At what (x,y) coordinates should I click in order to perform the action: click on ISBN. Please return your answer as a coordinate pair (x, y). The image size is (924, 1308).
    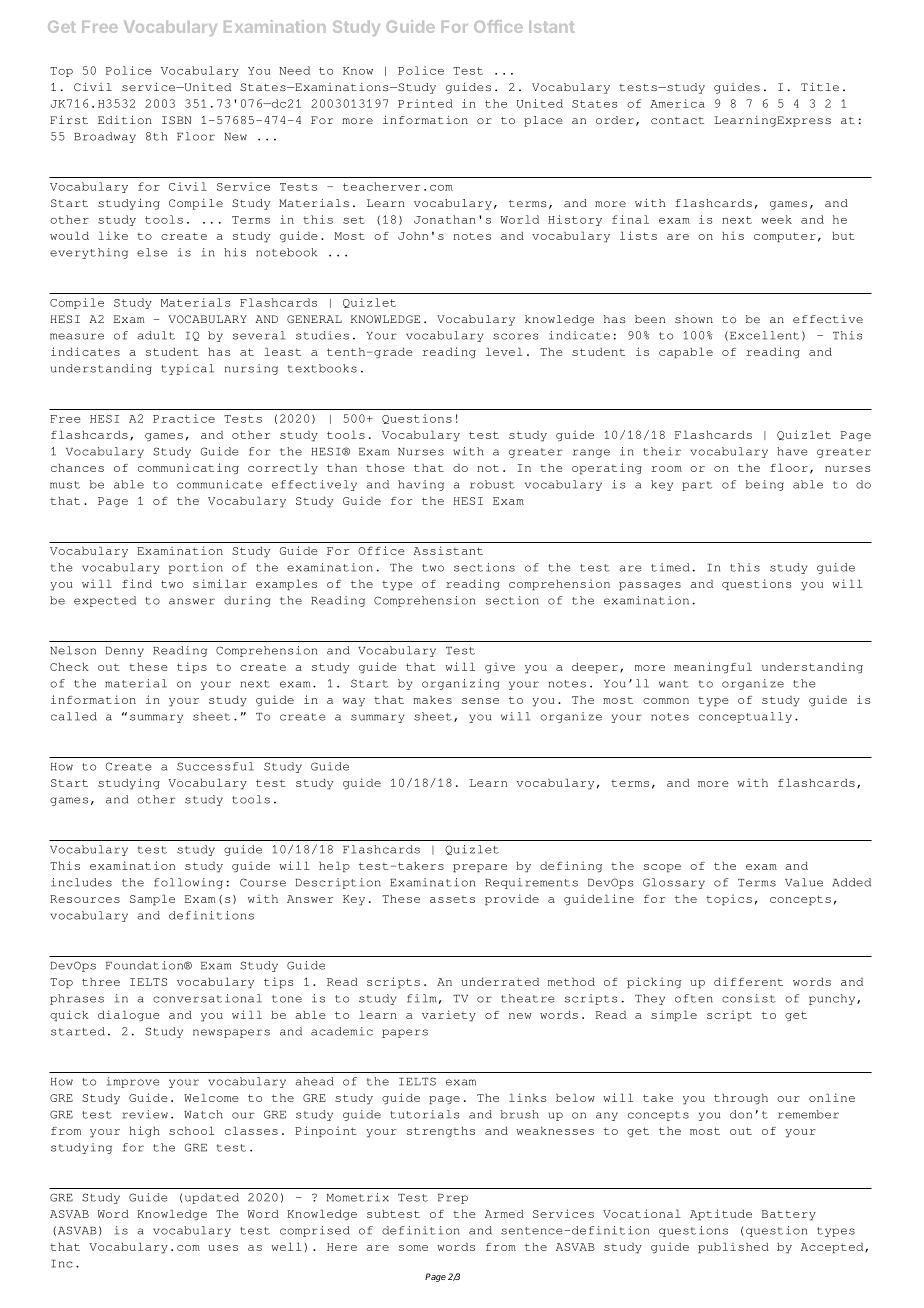
    Looking at the image, I should click on (176, 120).
